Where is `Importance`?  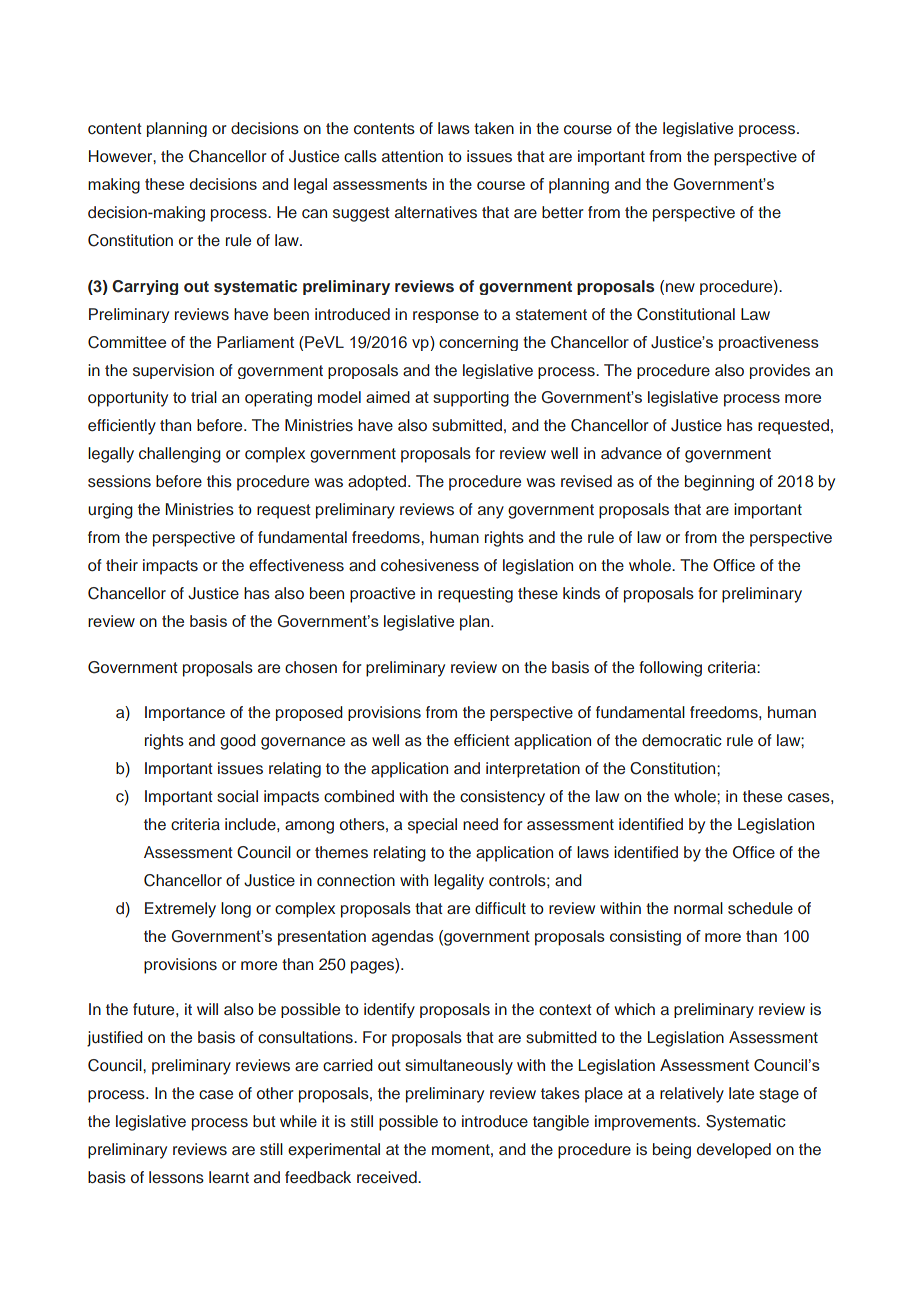
Importance is located at coordinates (185, 713).
